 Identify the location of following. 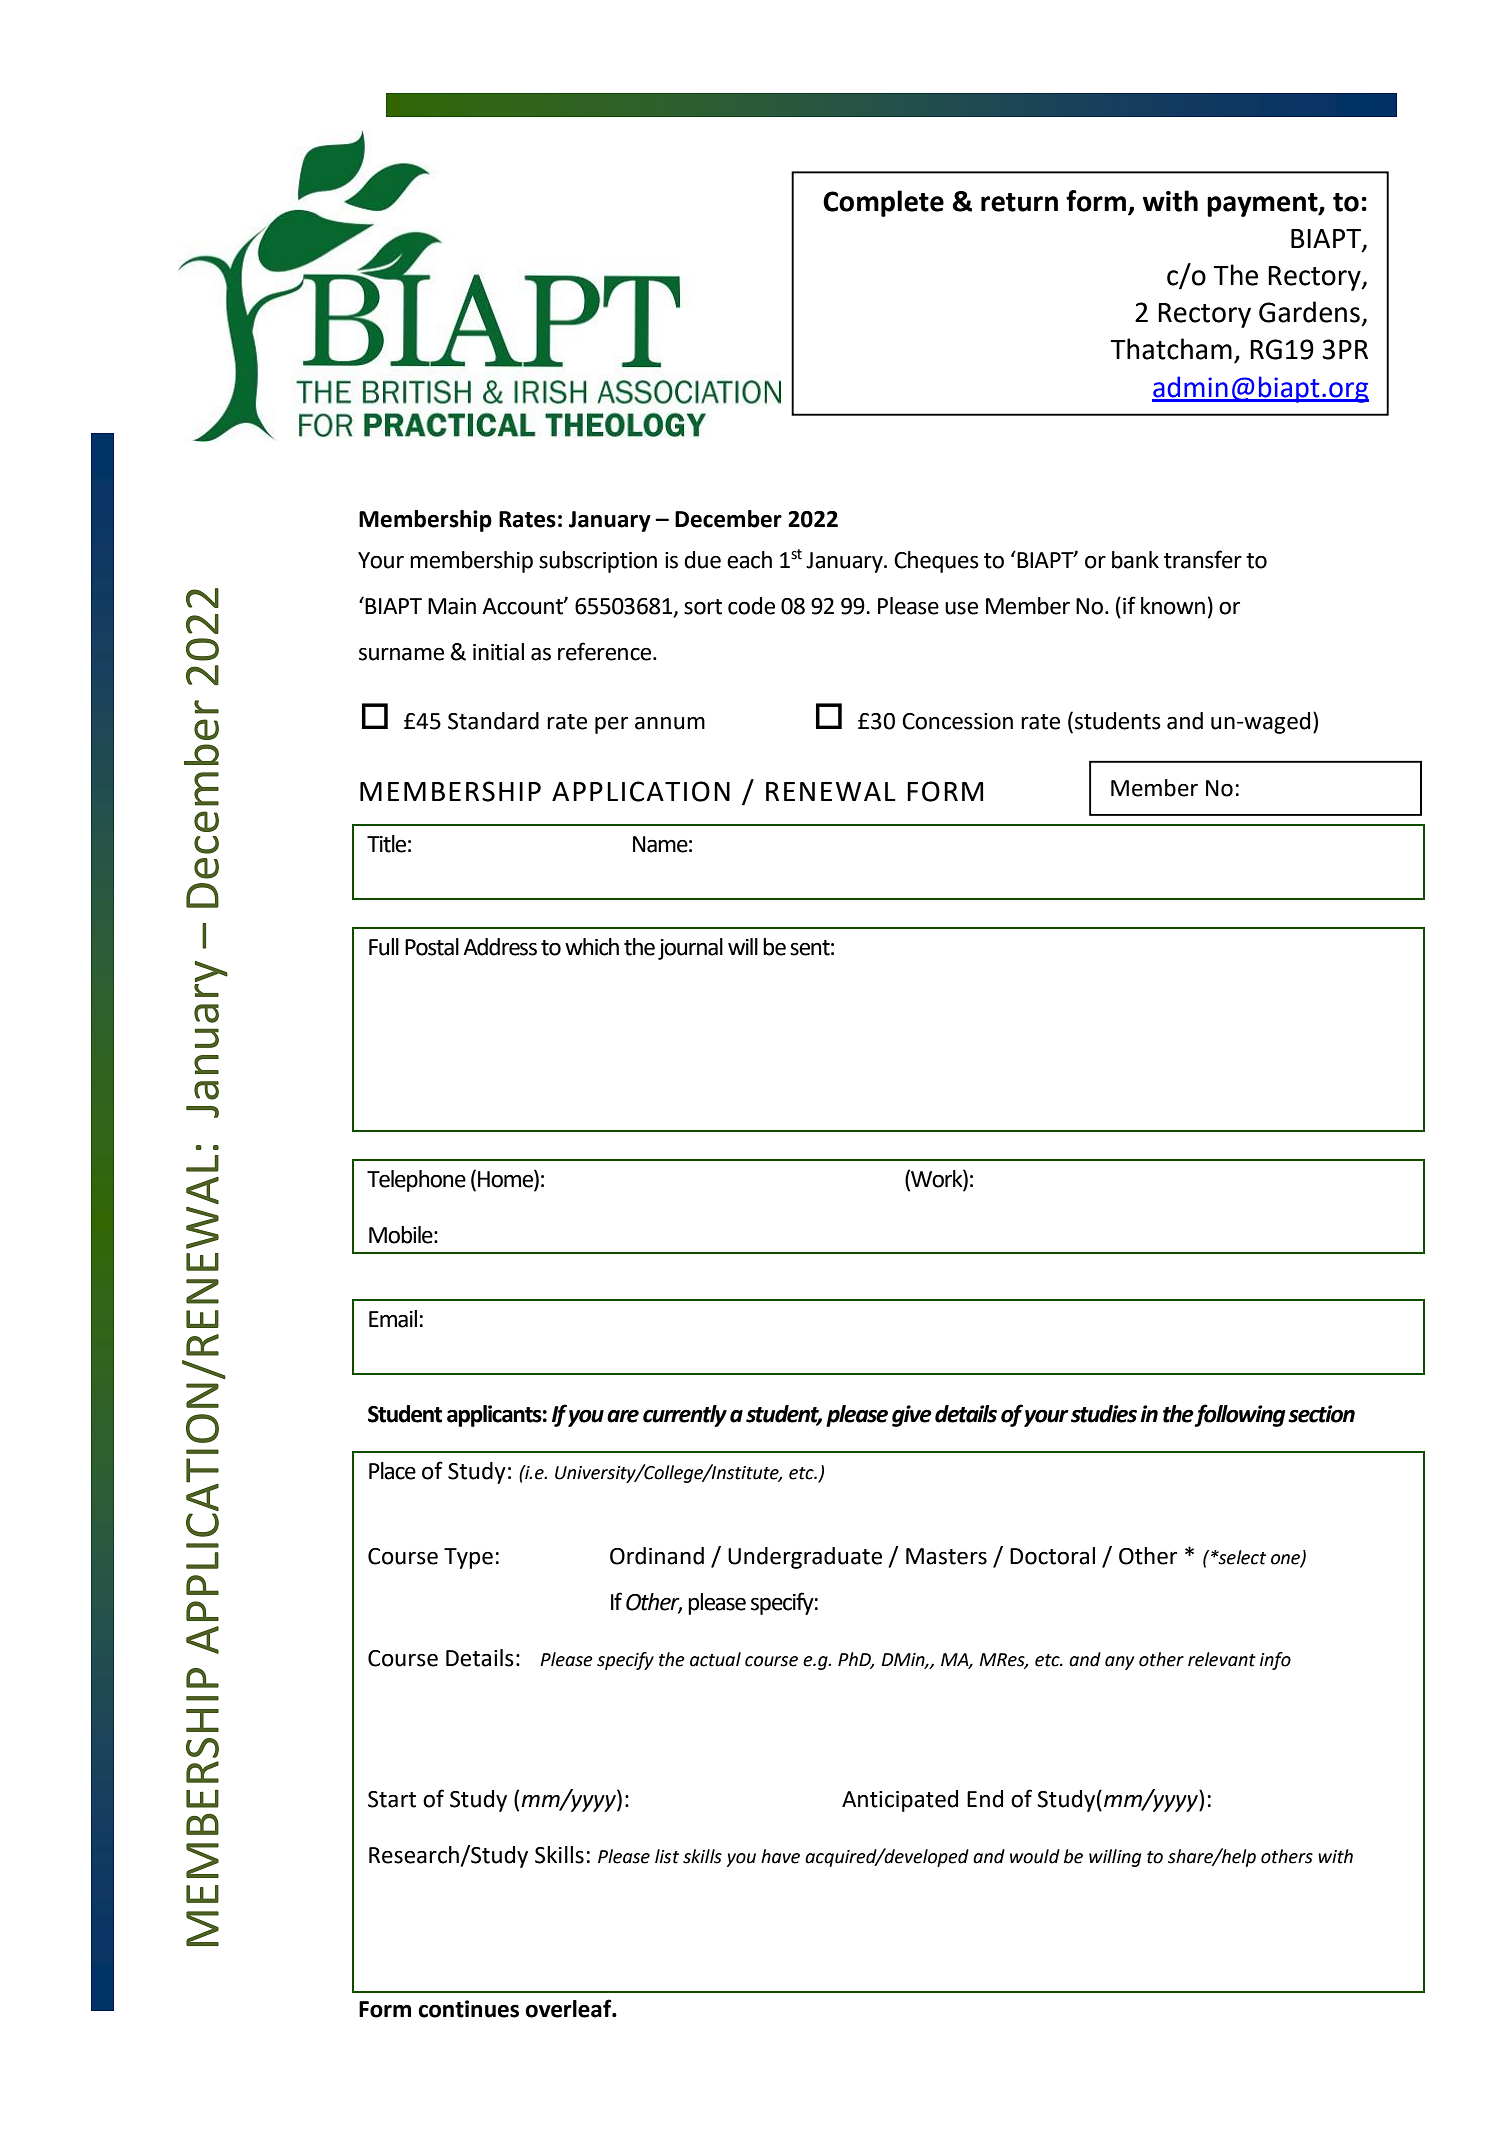
(1239, 1415).
